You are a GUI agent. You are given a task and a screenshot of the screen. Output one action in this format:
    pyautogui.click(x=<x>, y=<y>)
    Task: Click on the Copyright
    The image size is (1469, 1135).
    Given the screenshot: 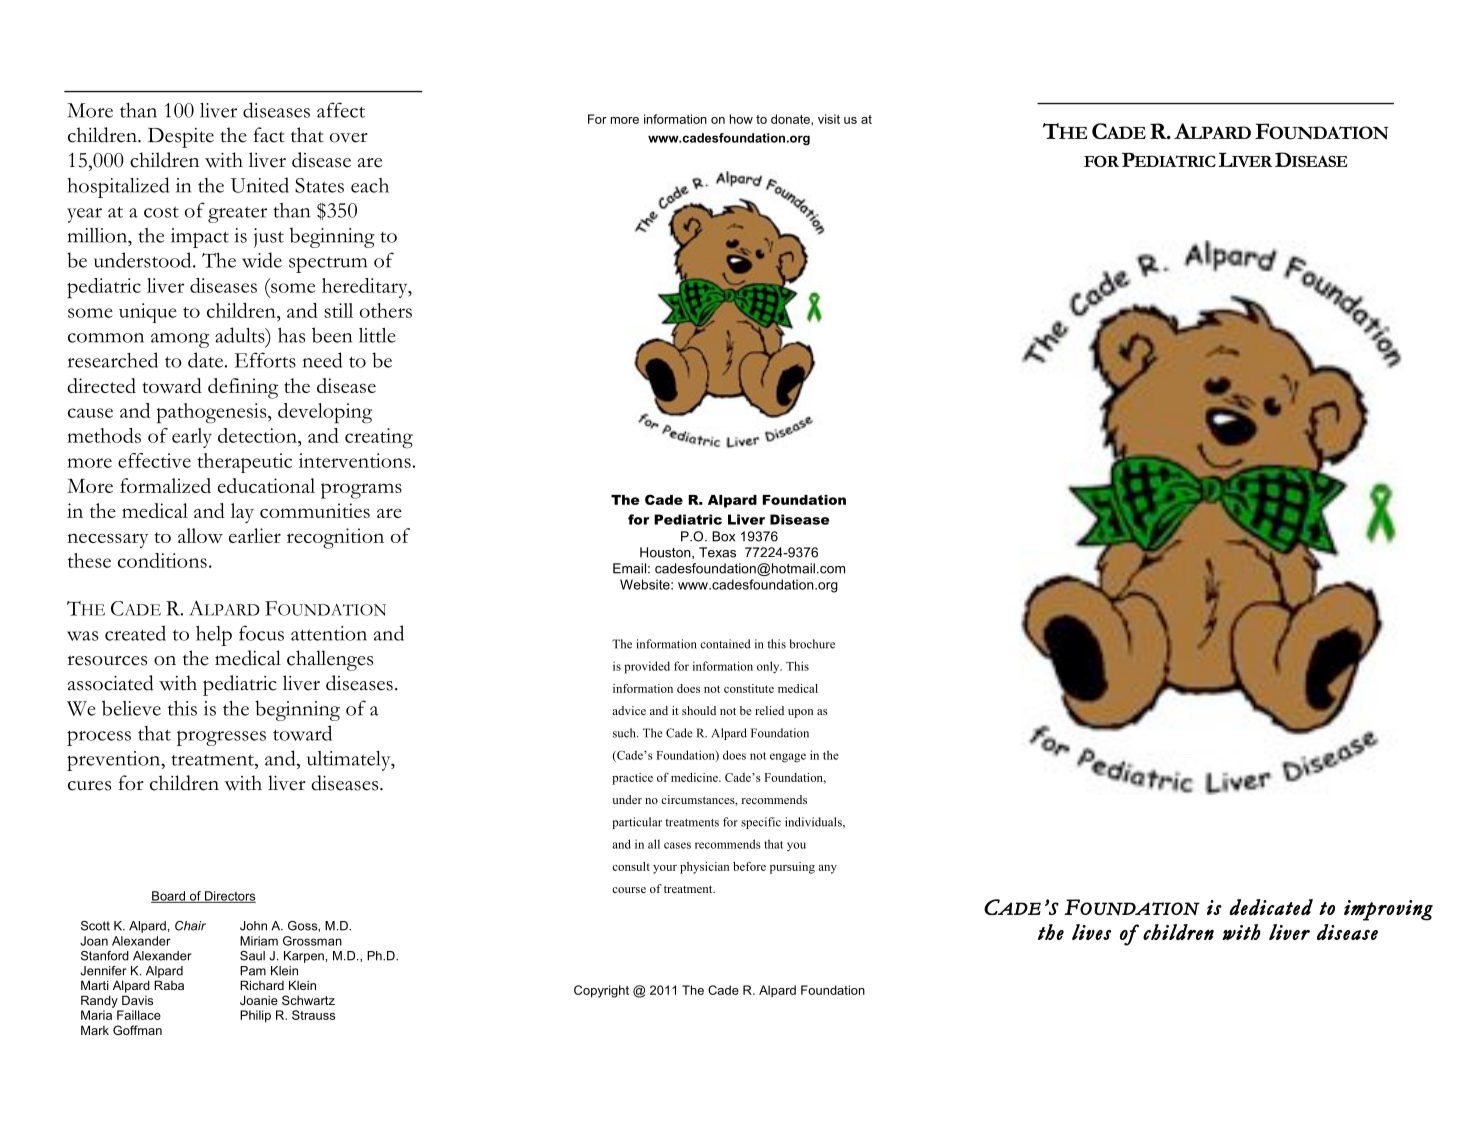 What is the action you would take?
    pyautogui.click(x=601, y=991)
